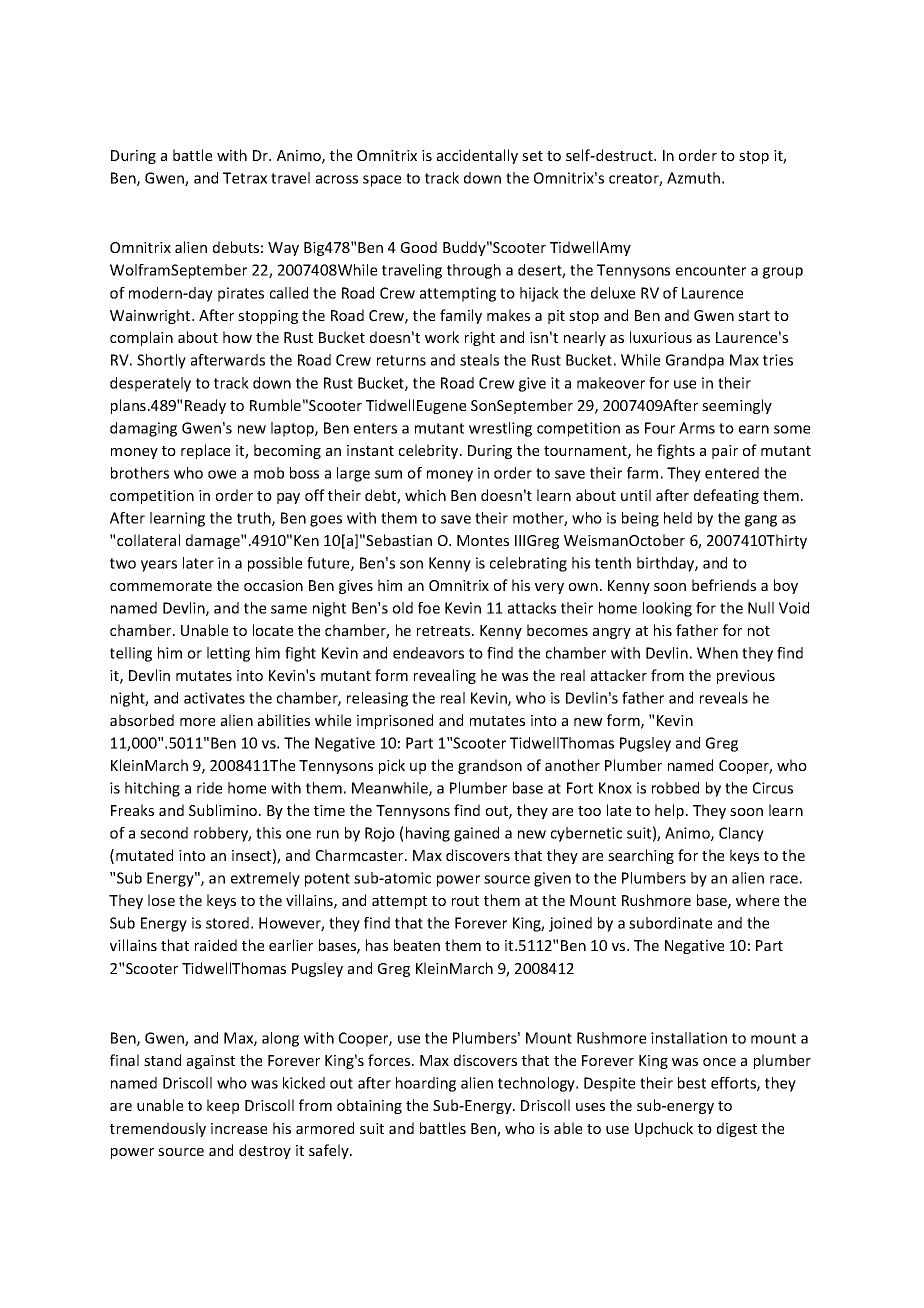 This document has width=924, height=1308. What do you see at coordinates (228, 654) in the document?
I see `letting` at bounding box center [228, 654].
